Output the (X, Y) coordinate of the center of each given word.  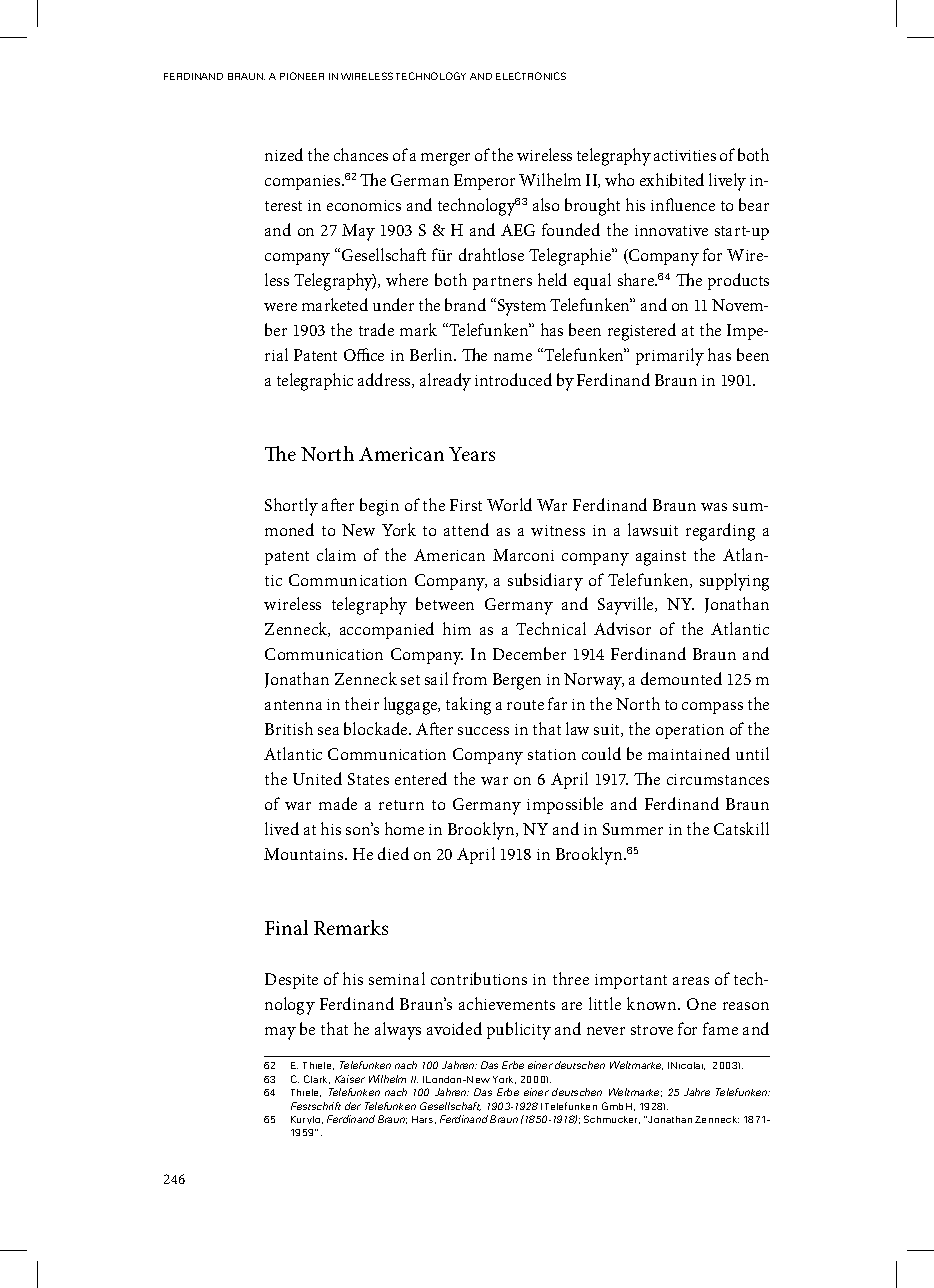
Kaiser (350, 1079)
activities (685, 155)
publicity (519, 1031)
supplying (734, 582)
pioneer (302, 76)
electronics (531, 76)
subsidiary (545, 582)
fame (720, 1028)
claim (336, 554)
